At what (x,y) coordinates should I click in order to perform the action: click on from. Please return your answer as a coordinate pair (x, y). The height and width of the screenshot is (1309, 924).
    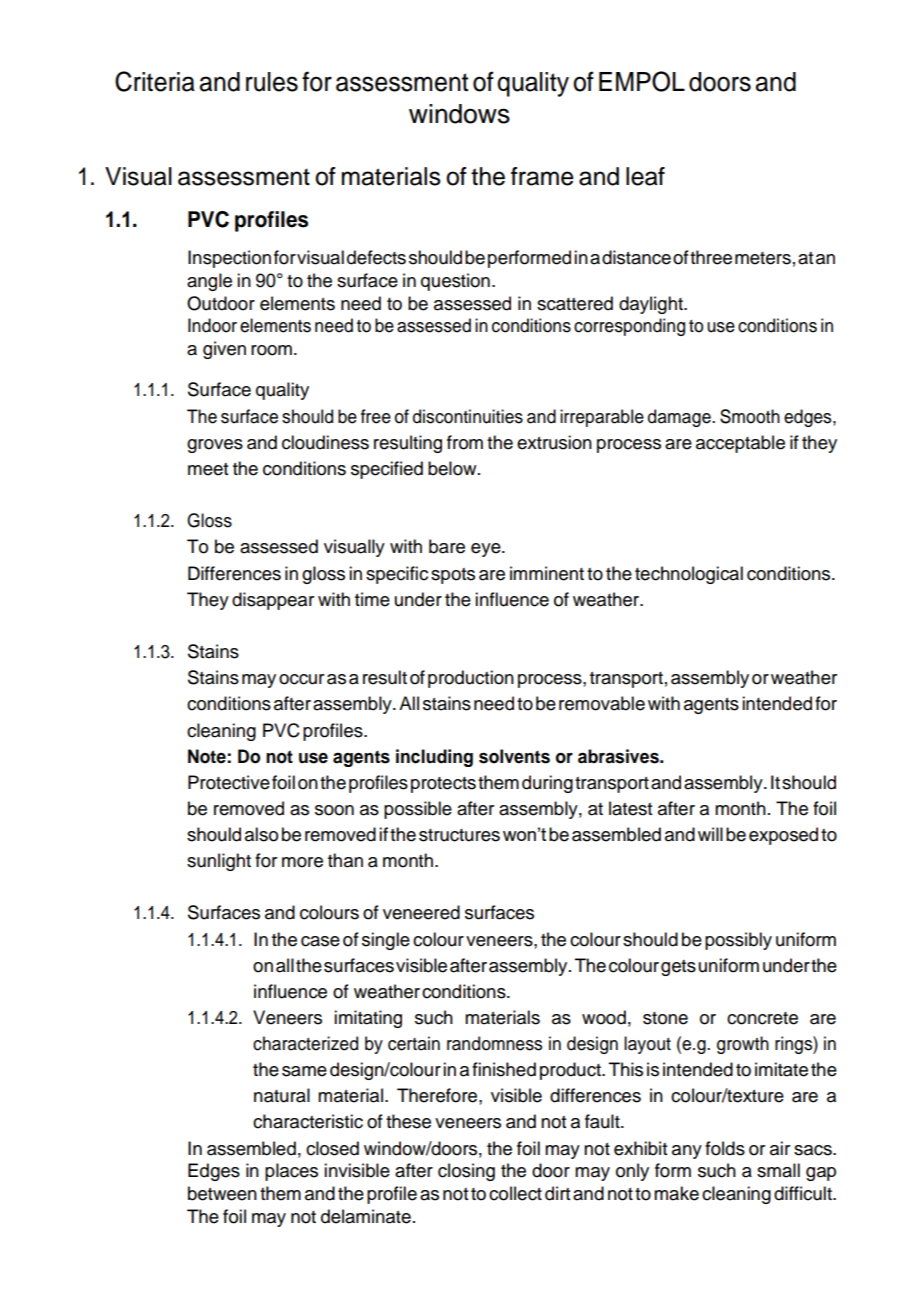
    Looking at the image, I should click on (465, 442).
